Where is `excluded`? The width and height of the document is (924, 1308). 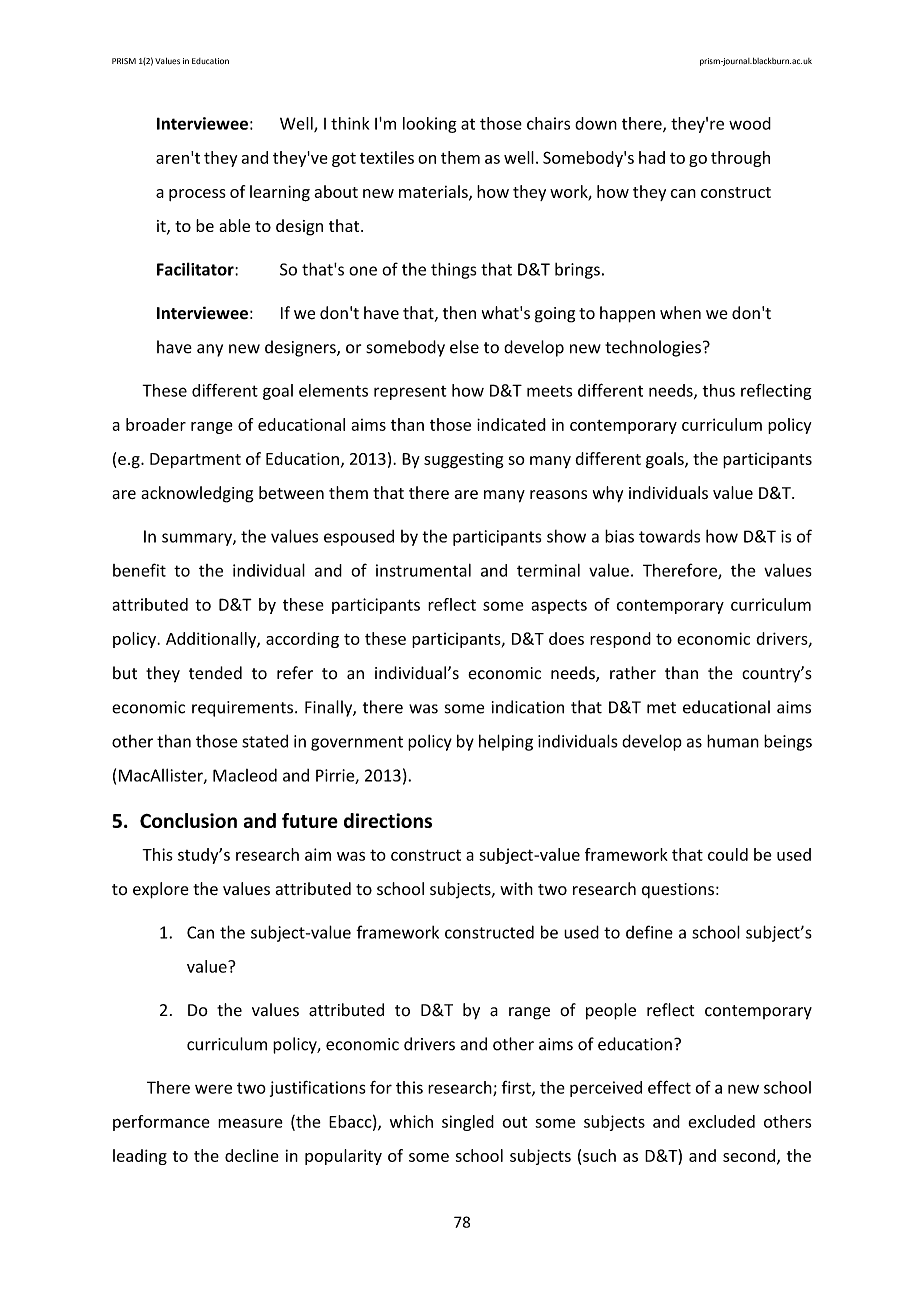
excluded is located at coordinates (721, 1121).
